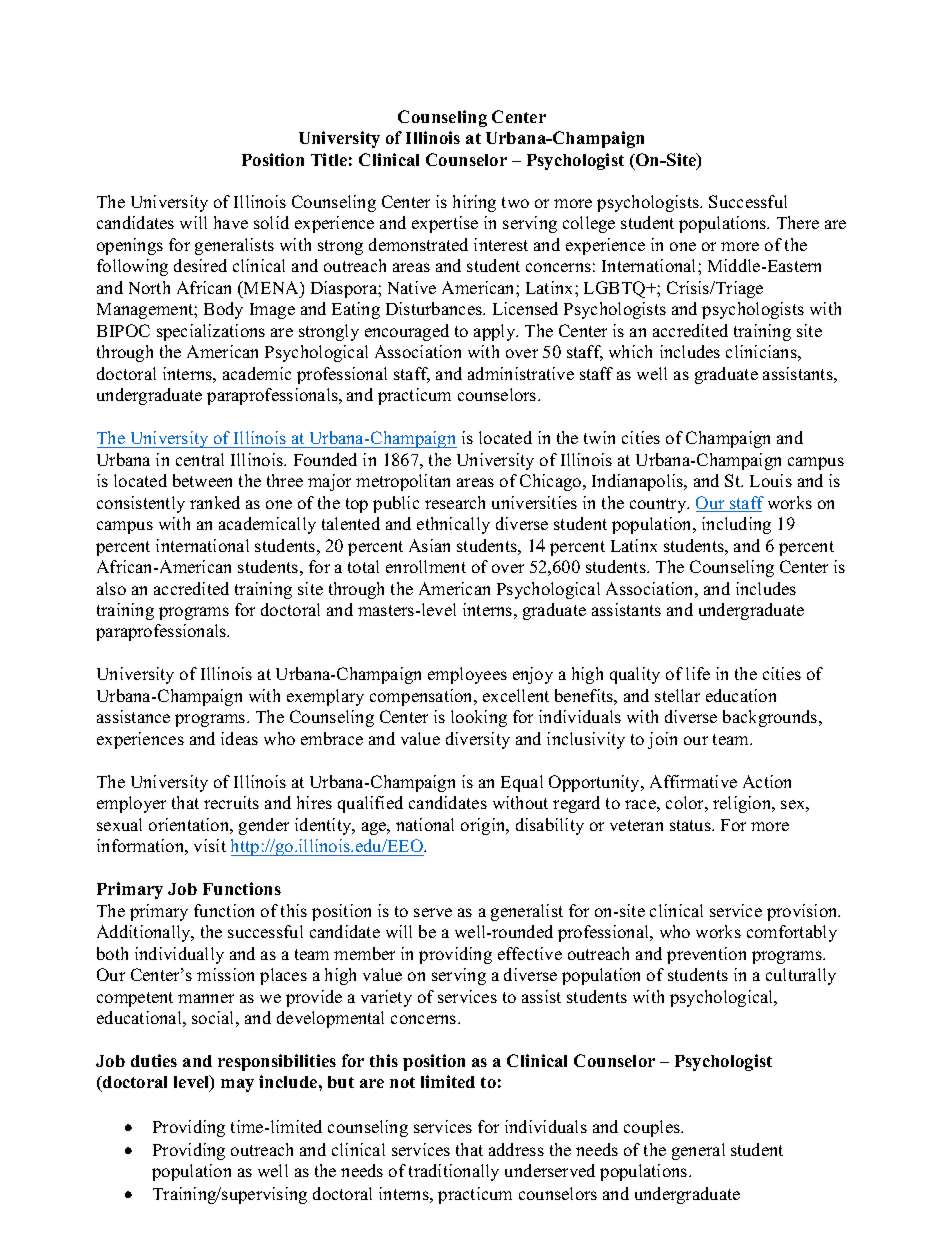 Image resolution: width=952 pixels, height=1233 pixels. What do you see at coordinates (237, 1085) in the screenshot?
I see `may` at bounding box center [237, 1085].
